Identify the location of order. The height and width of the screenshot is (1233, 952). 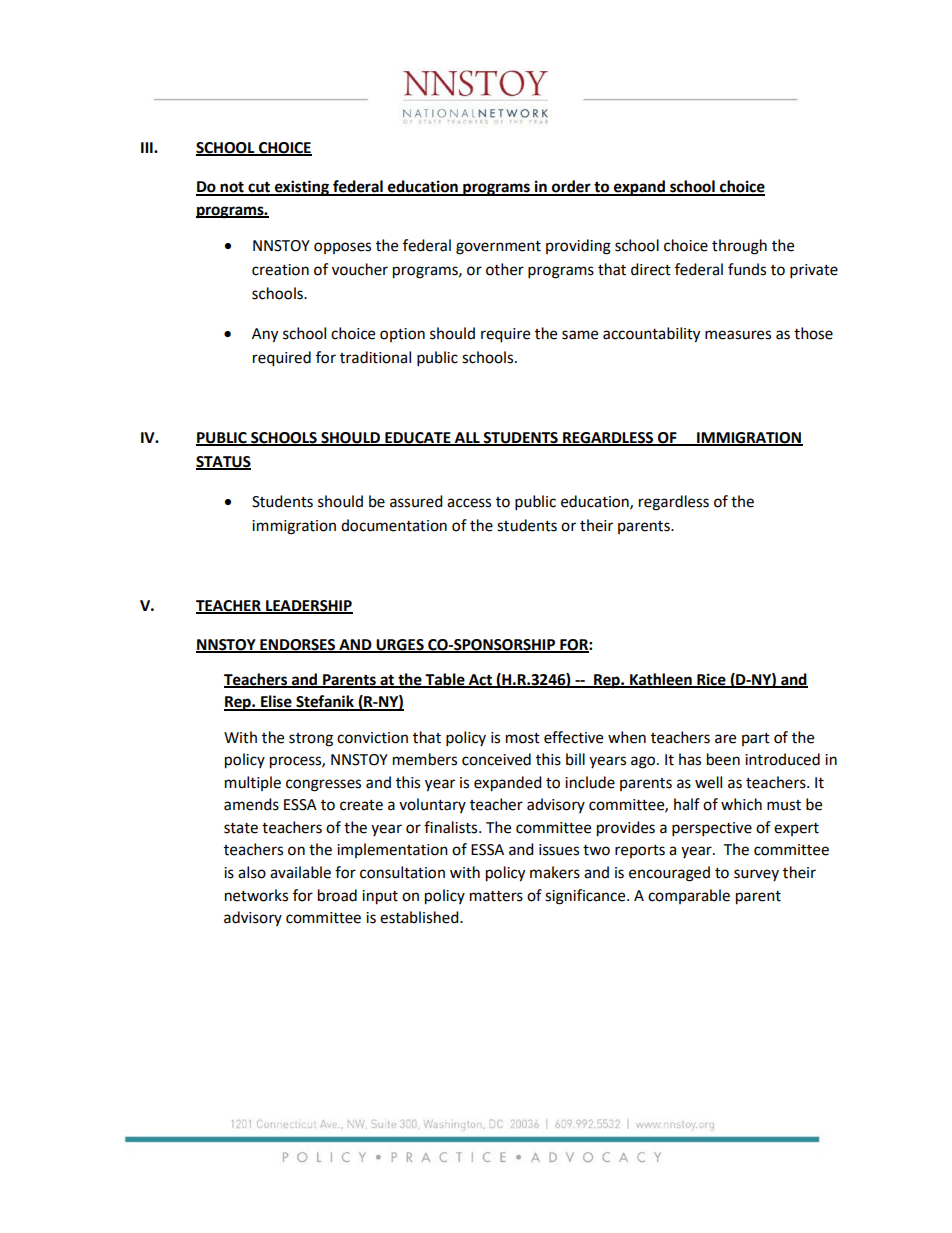
(571, 187).
